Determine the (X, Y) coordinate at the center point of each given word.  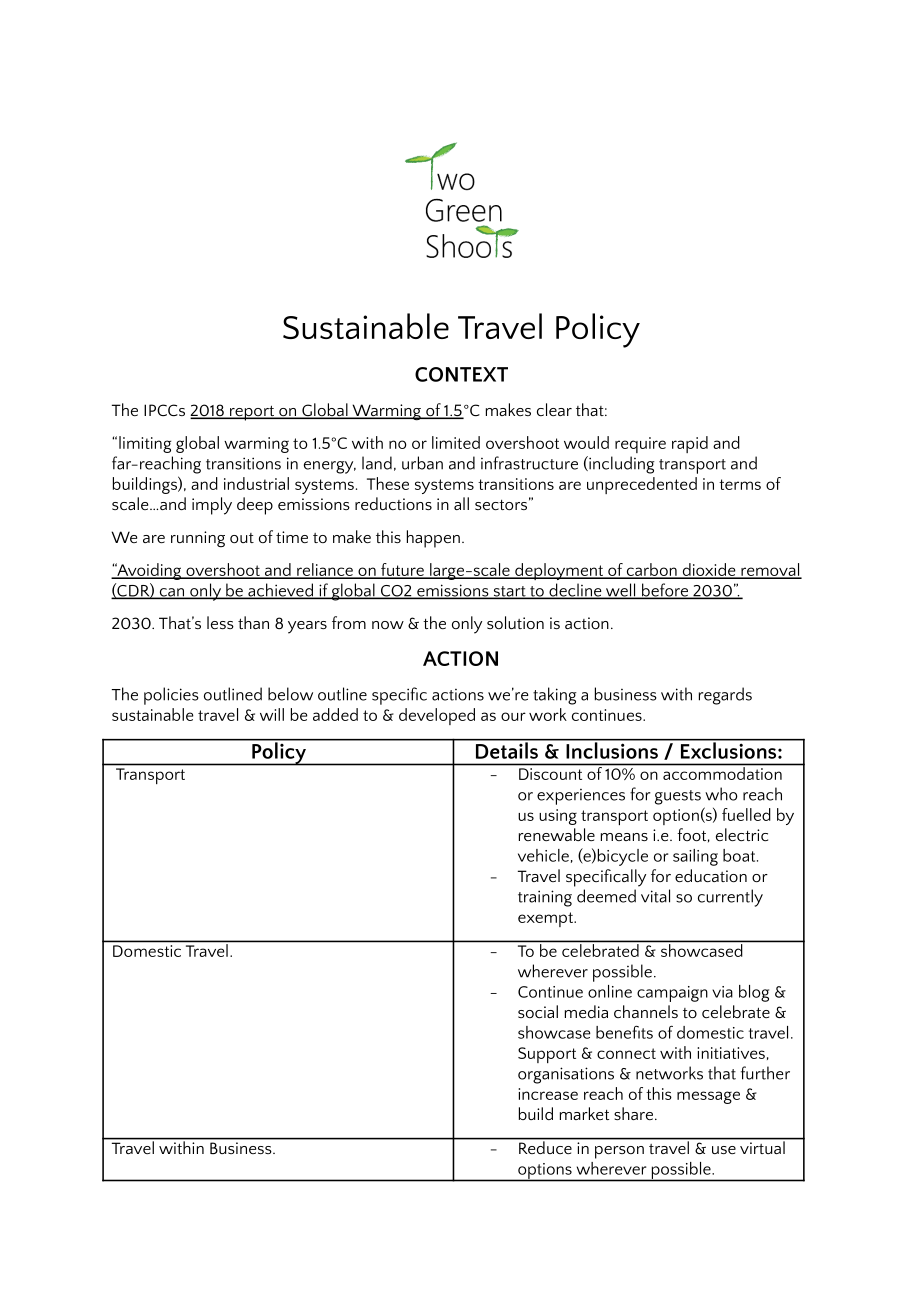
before (665, 591)
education (711, 875)
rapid (690, 444)
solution (515, 622)
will (272, 714)
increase (548, 1094)
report (252, 413)
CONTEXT (461, 374)
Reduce (545, 1146)
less (220, 622)
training (545, 898)
